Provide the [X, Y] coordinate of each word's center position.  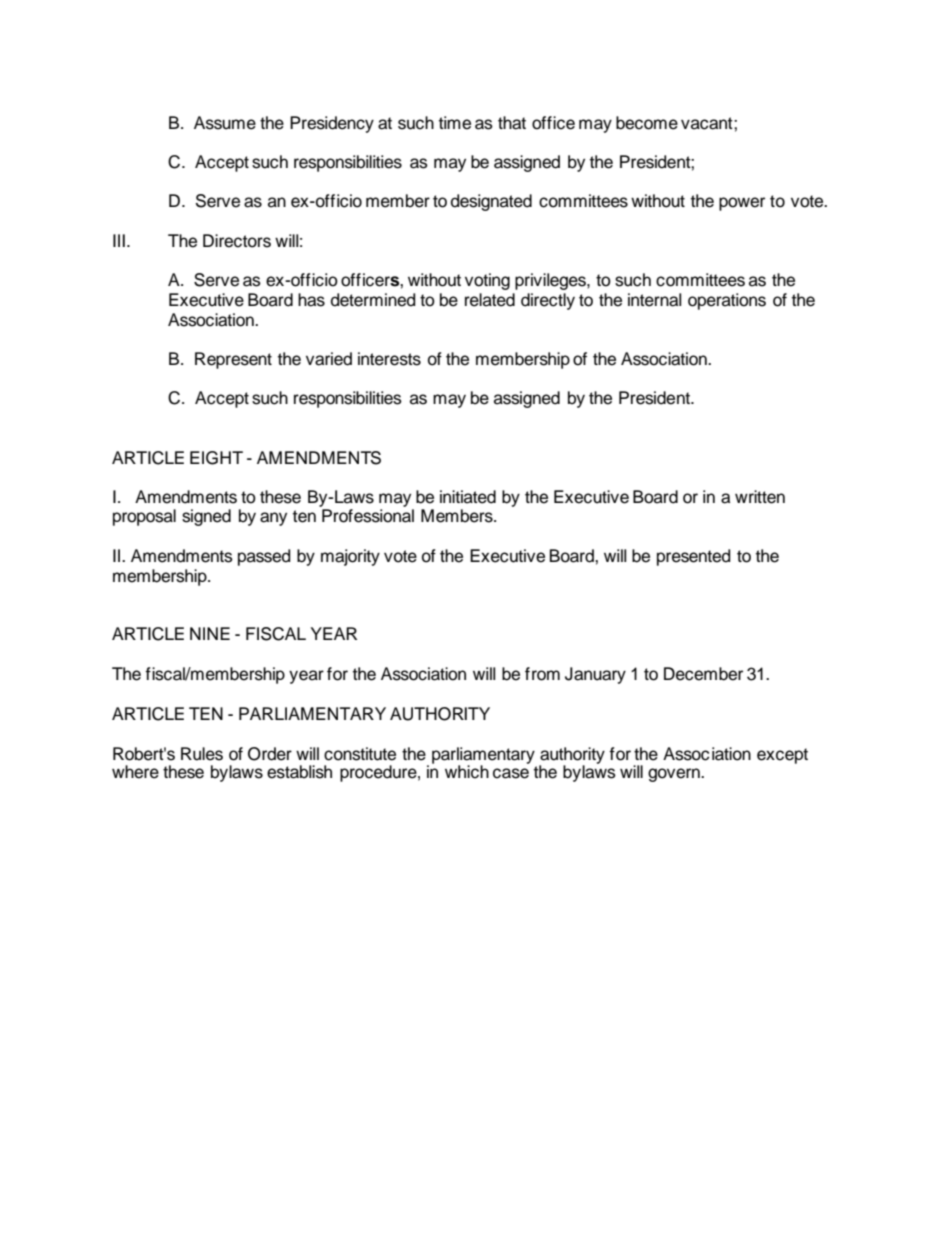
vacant [708, 123]
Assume [225, 123]
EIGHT [216, 458]
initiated [468, 497]
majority [350, 557]
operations [727, 301]
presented [693, 557]
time [455, 123]
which [467, 772]
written [760, 497]
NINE [210, 633]
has [311, 300]
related [490, 300]
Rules [202, 754]
